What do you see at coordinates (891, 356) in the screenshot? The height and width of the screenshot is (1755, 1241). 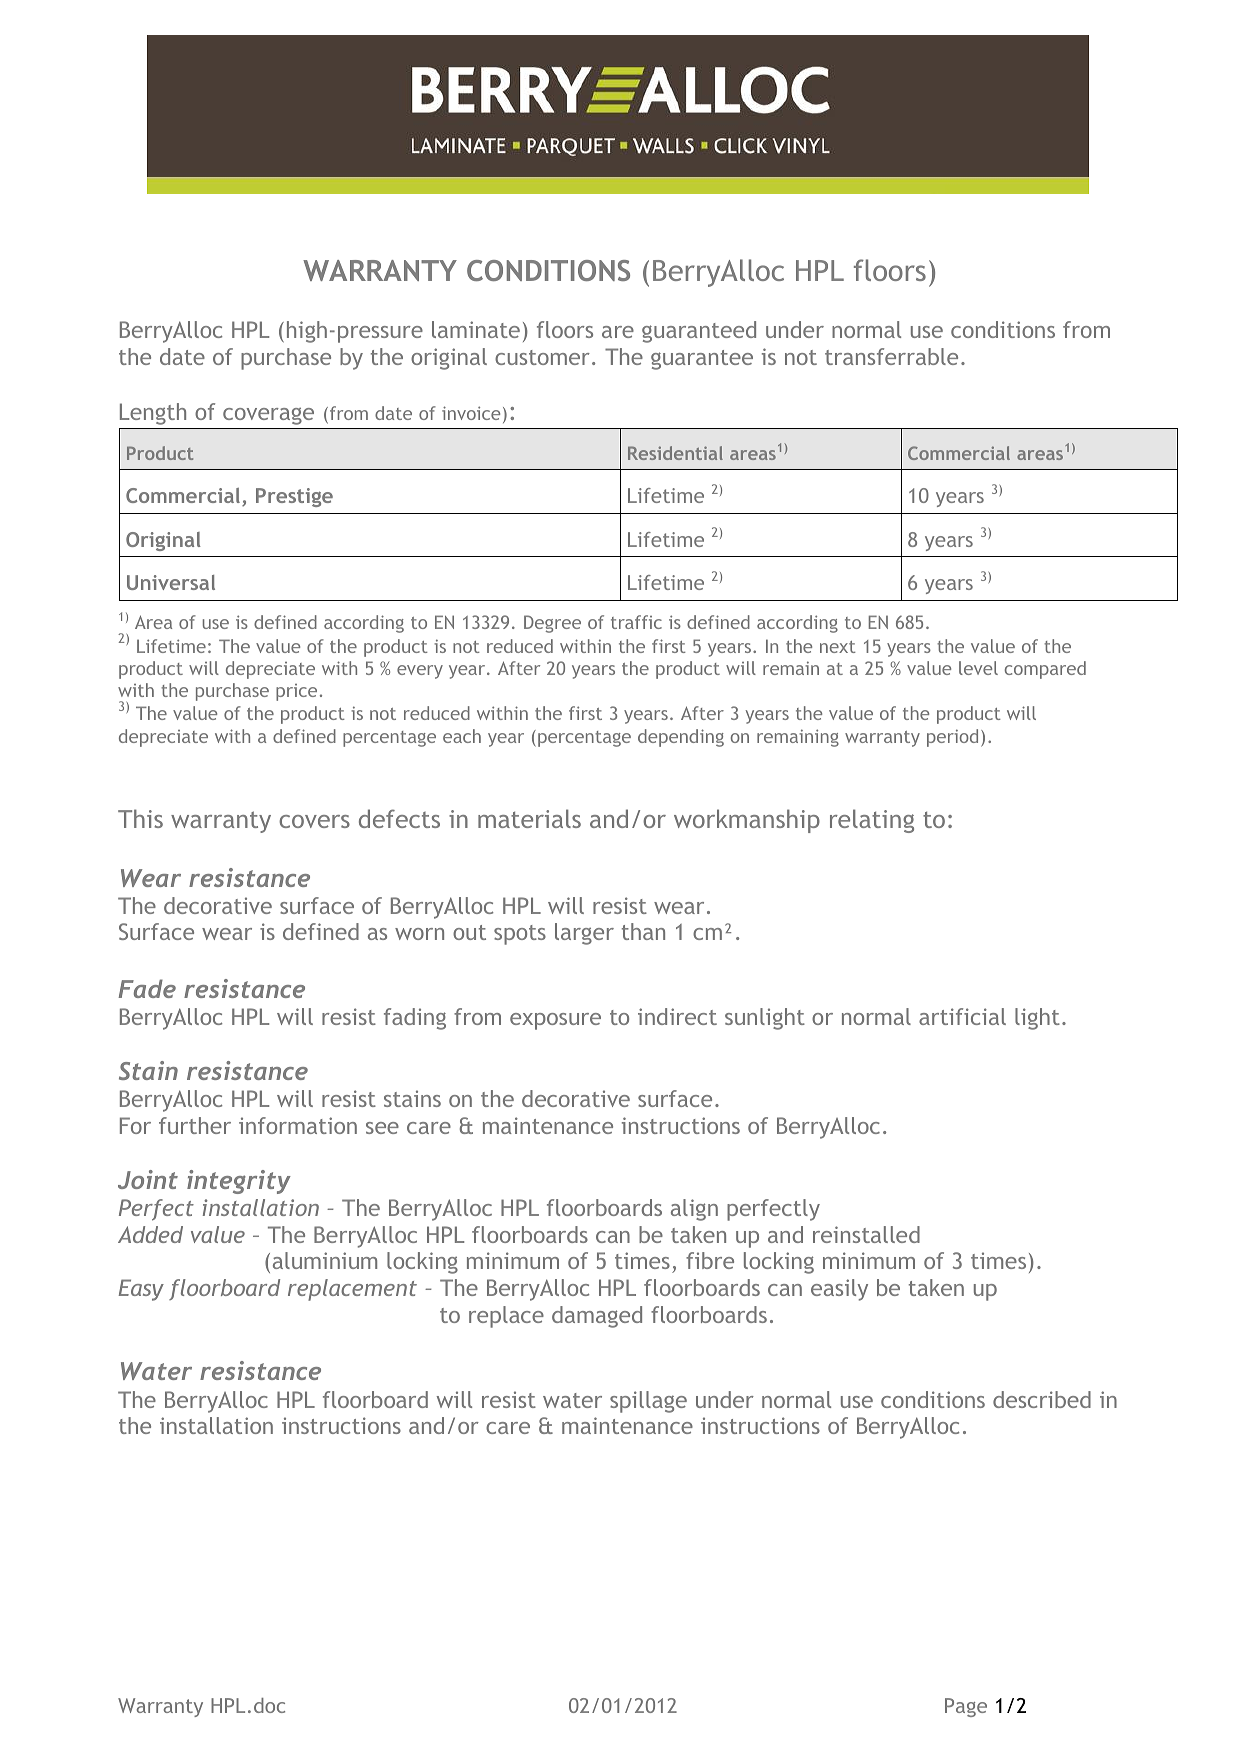 I see `transferrable` at bounding box center [891, 356].
